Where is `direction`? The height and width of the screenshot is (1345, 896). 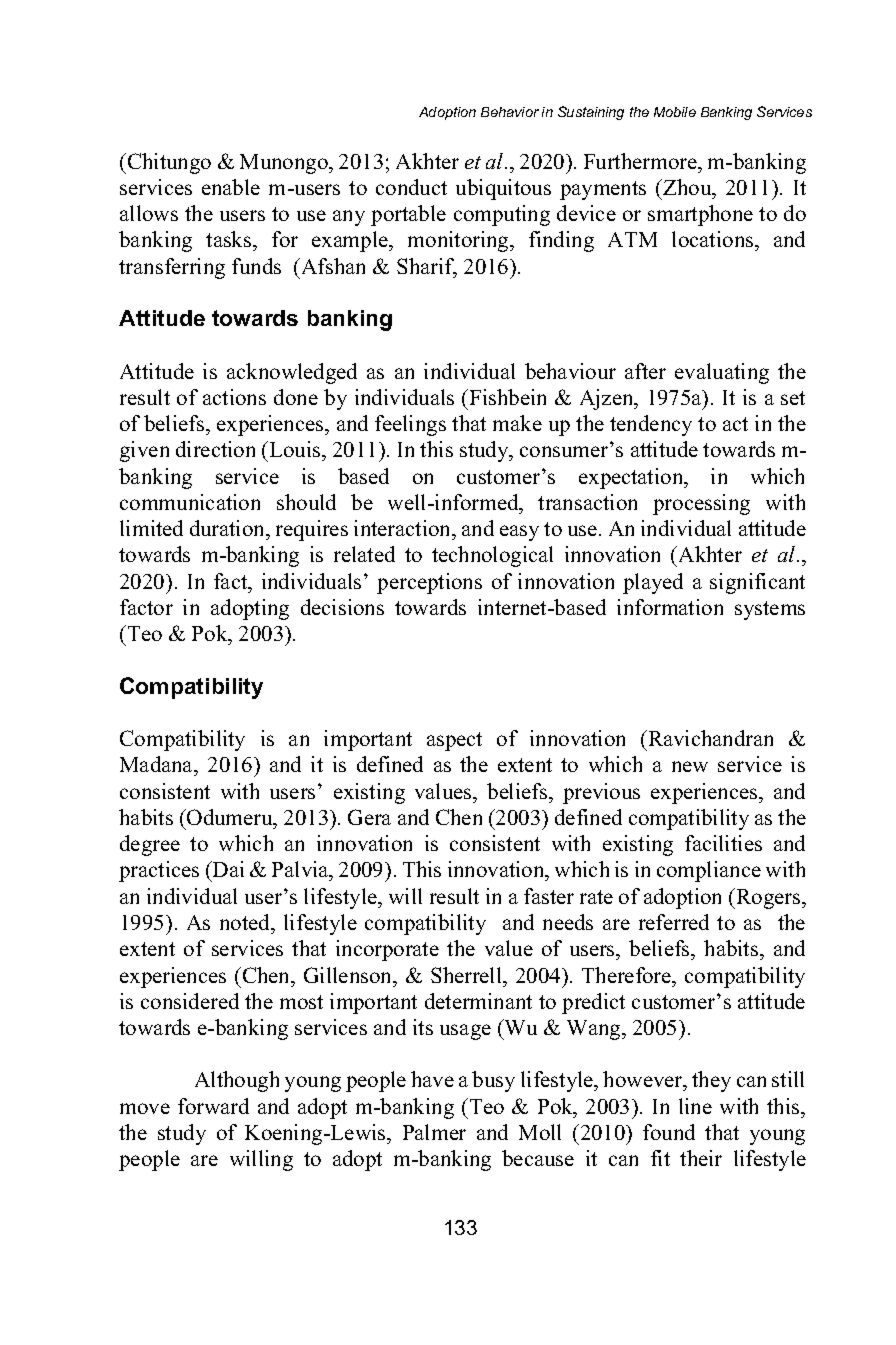 direction is located at coordinates (215, 449).
